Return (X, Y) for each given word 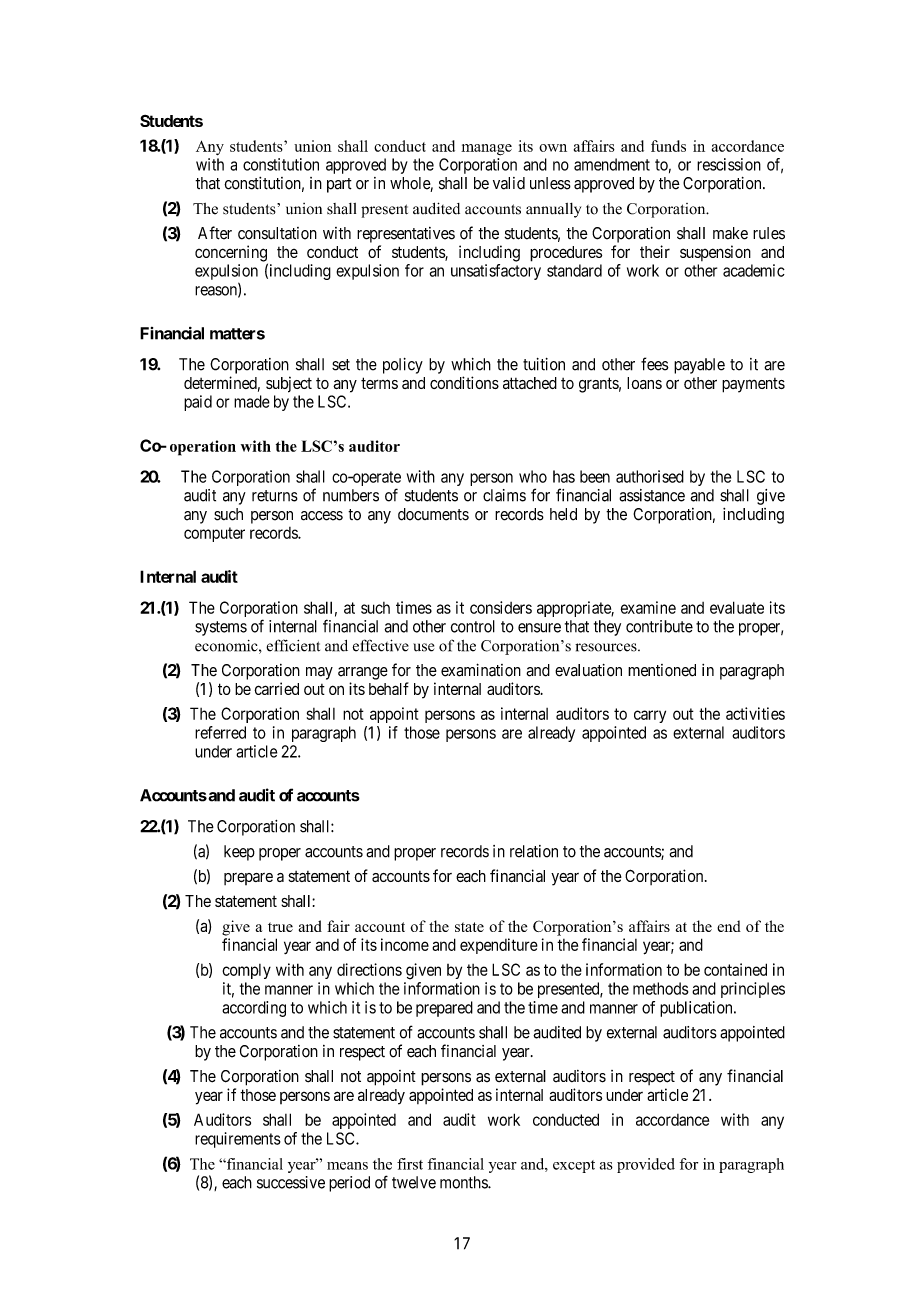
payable (699, 366)
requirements (238, 1140)
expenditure (499, 946)
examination (481, 670)
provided (646, 1165)
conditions (464, 382)
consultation (277, 233)
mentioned (662, 670)
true (280, 927)
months (464, 1182)
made (252, 401)
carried (276, 688)
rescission (729, 164)
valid (509, 183)
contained (735, 969)
